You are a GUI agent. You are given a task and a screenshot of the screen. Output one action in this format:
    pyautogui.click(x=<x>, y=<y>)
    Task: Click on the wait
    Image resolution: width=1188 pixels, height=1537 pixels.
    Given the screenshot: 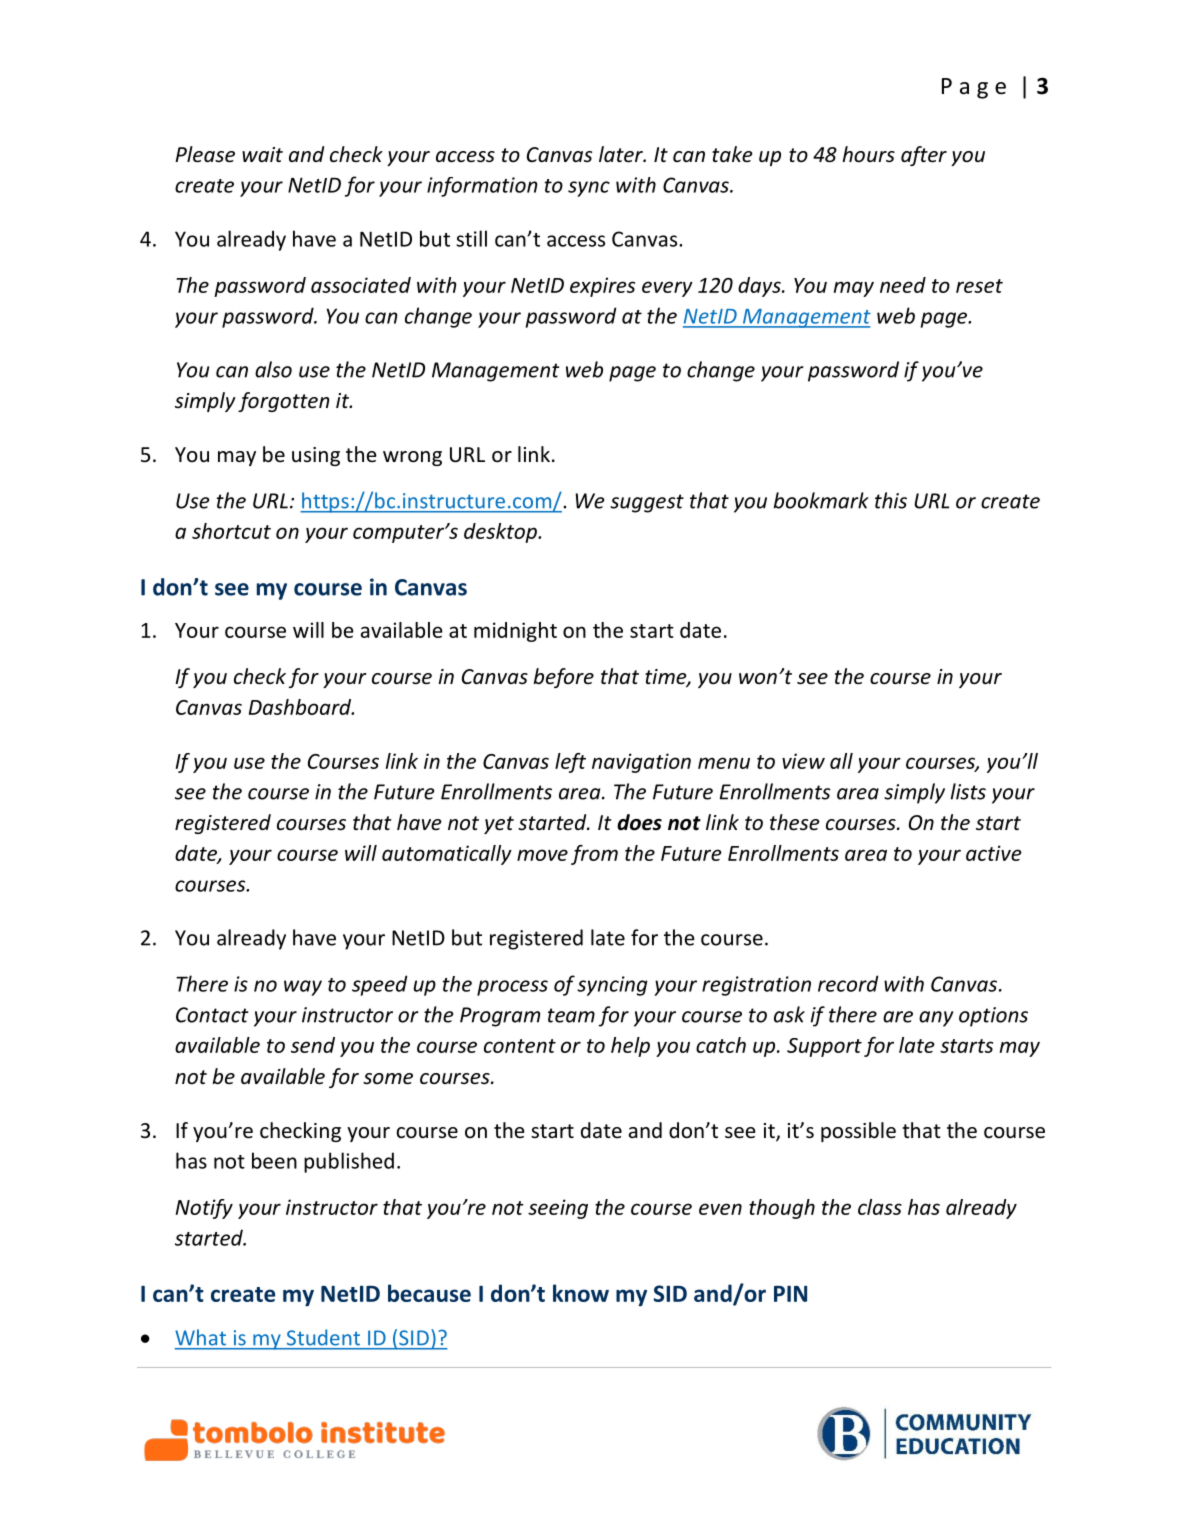 What is the action you would take?
    pyautogui.click(x=262, y=154)
